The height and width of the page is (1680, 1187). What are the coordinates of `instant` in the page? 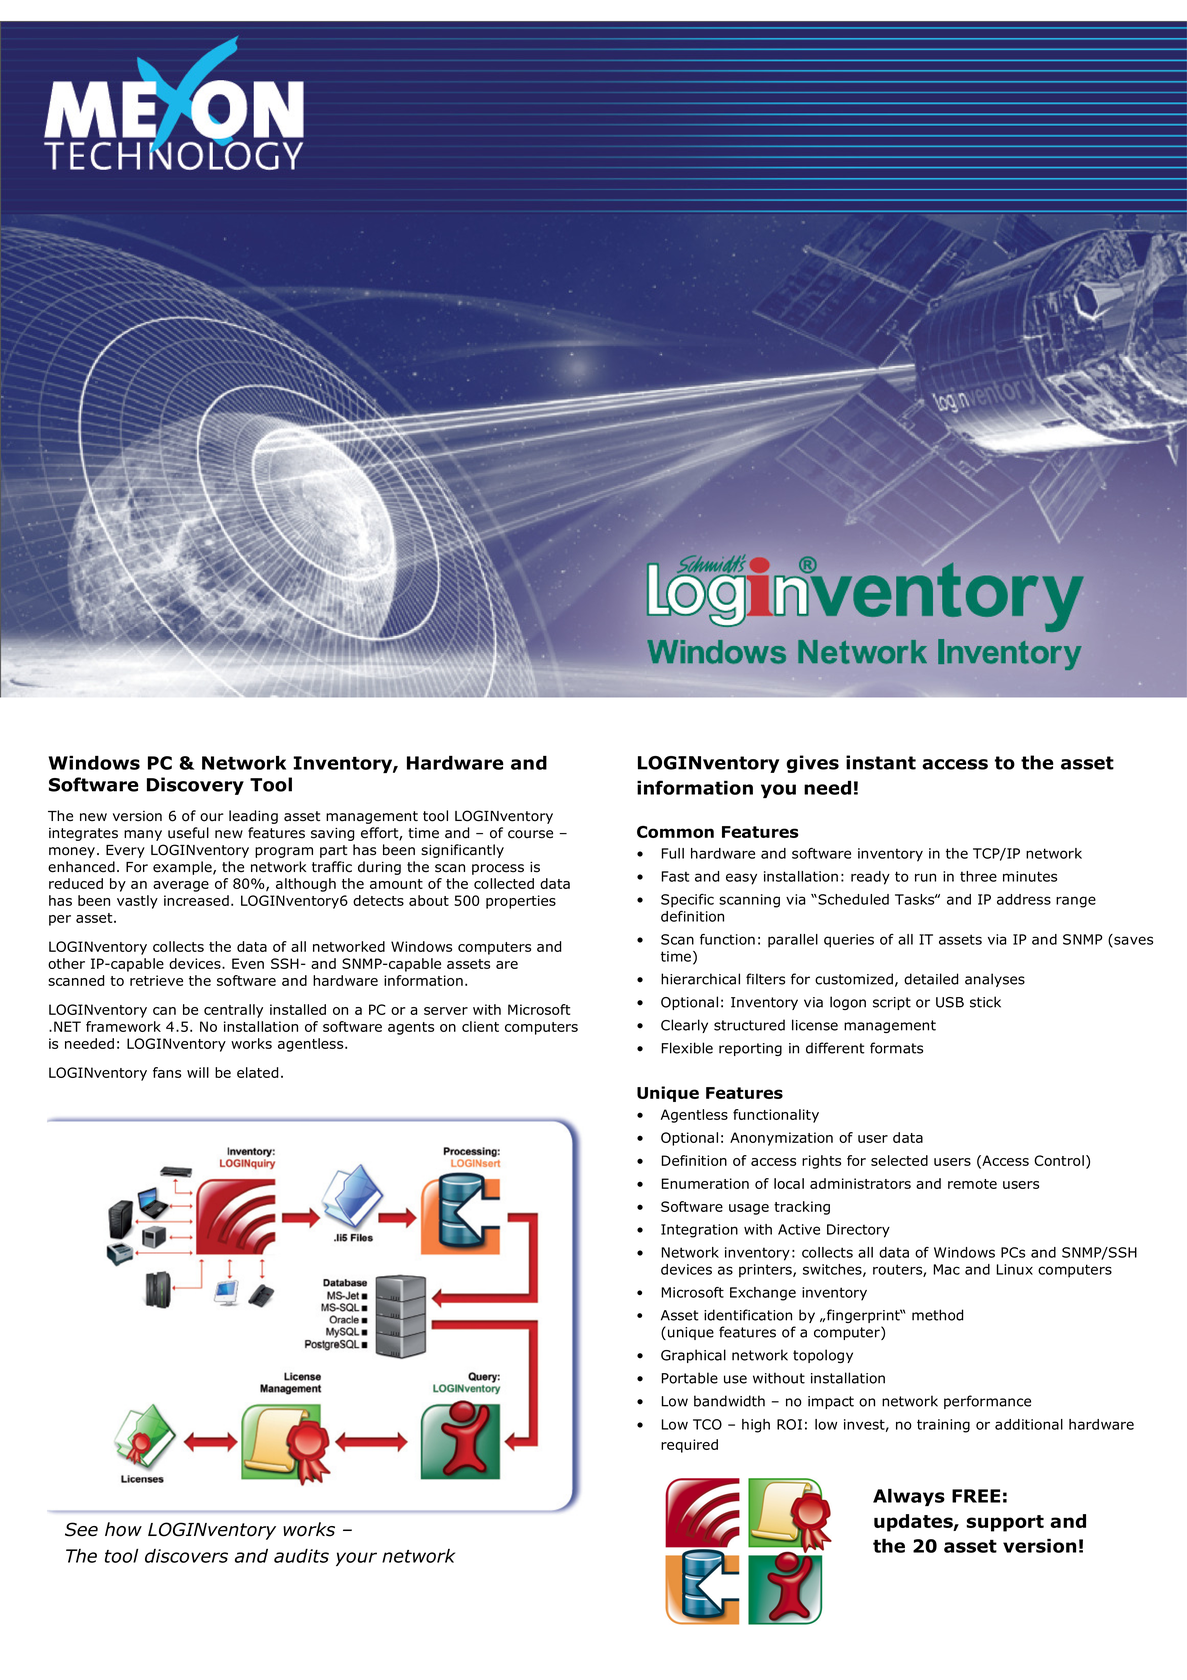 It's located at (881, 762).
